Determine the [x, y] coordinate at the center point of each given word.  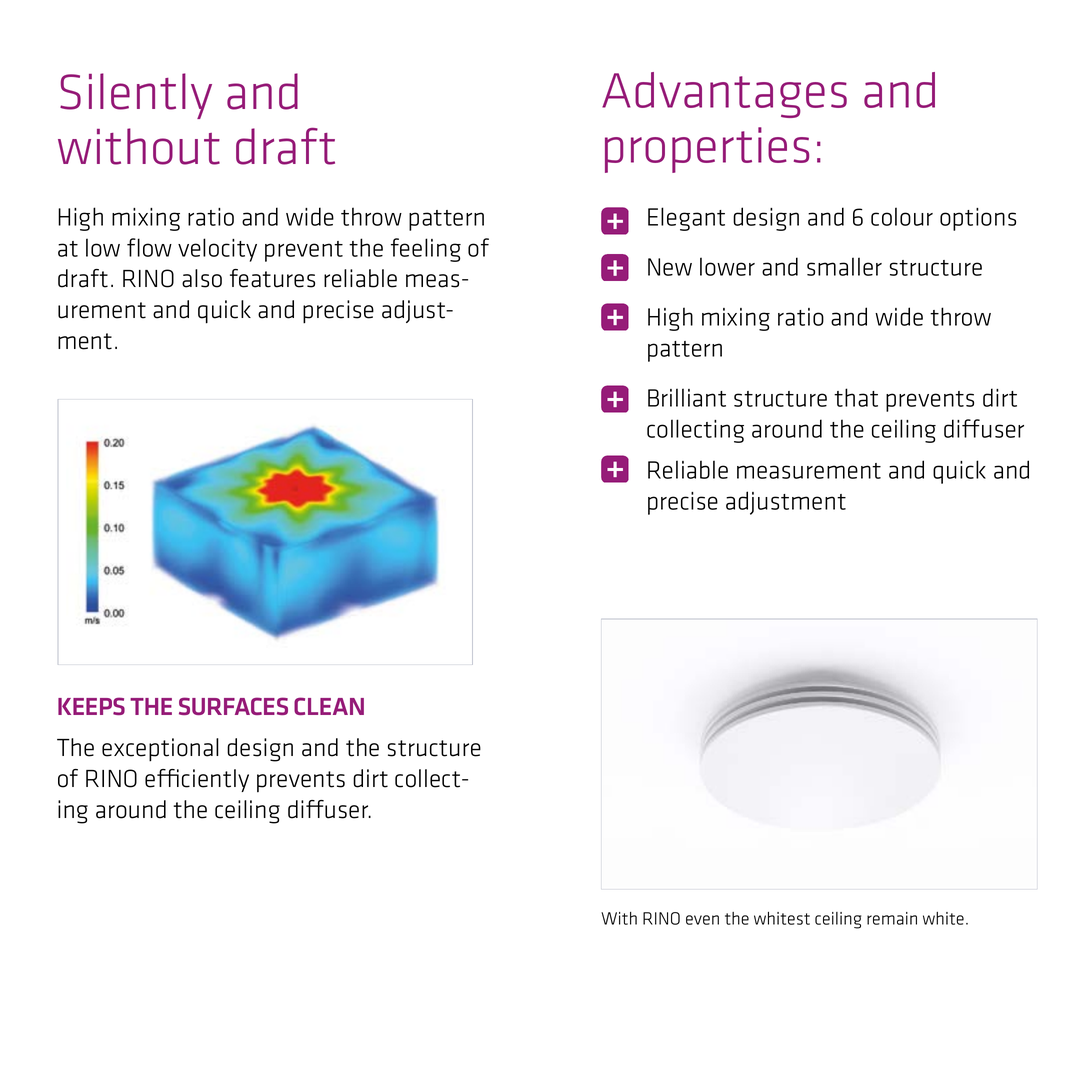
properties [707, 150]
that [856, 397]
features [272, 278]
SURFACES [233, 706]
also [202, 278]
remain [892, 918]
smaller [844, 266]
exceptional [160, 750]
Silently [136, 96]
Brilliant [687, 397]
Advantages [724, 95]
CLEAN [329, 706]
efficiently [197, 780]
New [670, 267]
